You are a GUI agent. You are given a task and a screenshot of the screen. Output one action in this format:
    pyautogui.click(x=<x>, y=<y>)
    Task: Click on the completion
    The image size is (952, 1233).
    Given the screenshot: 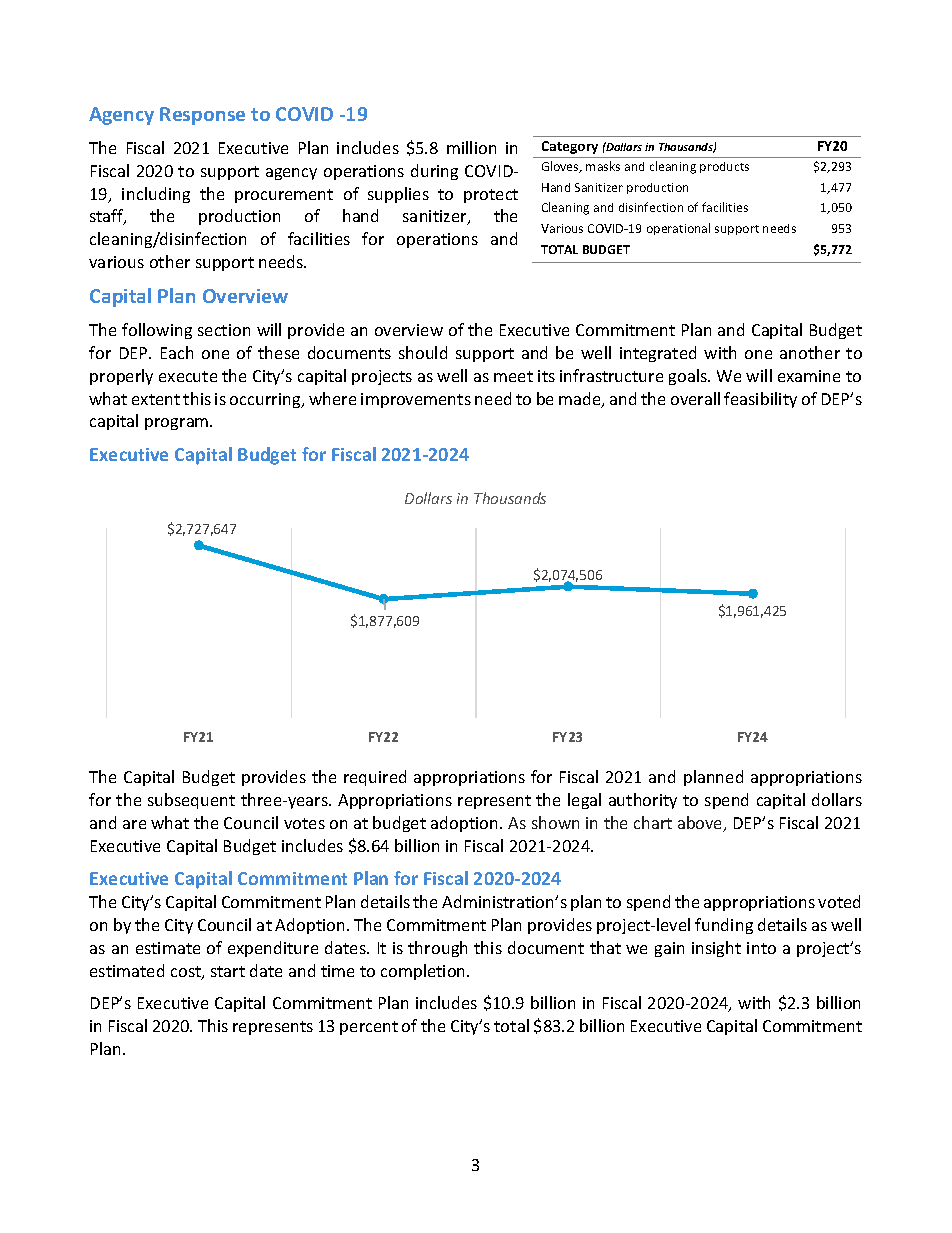 What is the action you would take?
    pyautogui.click(x=424, y=972)
